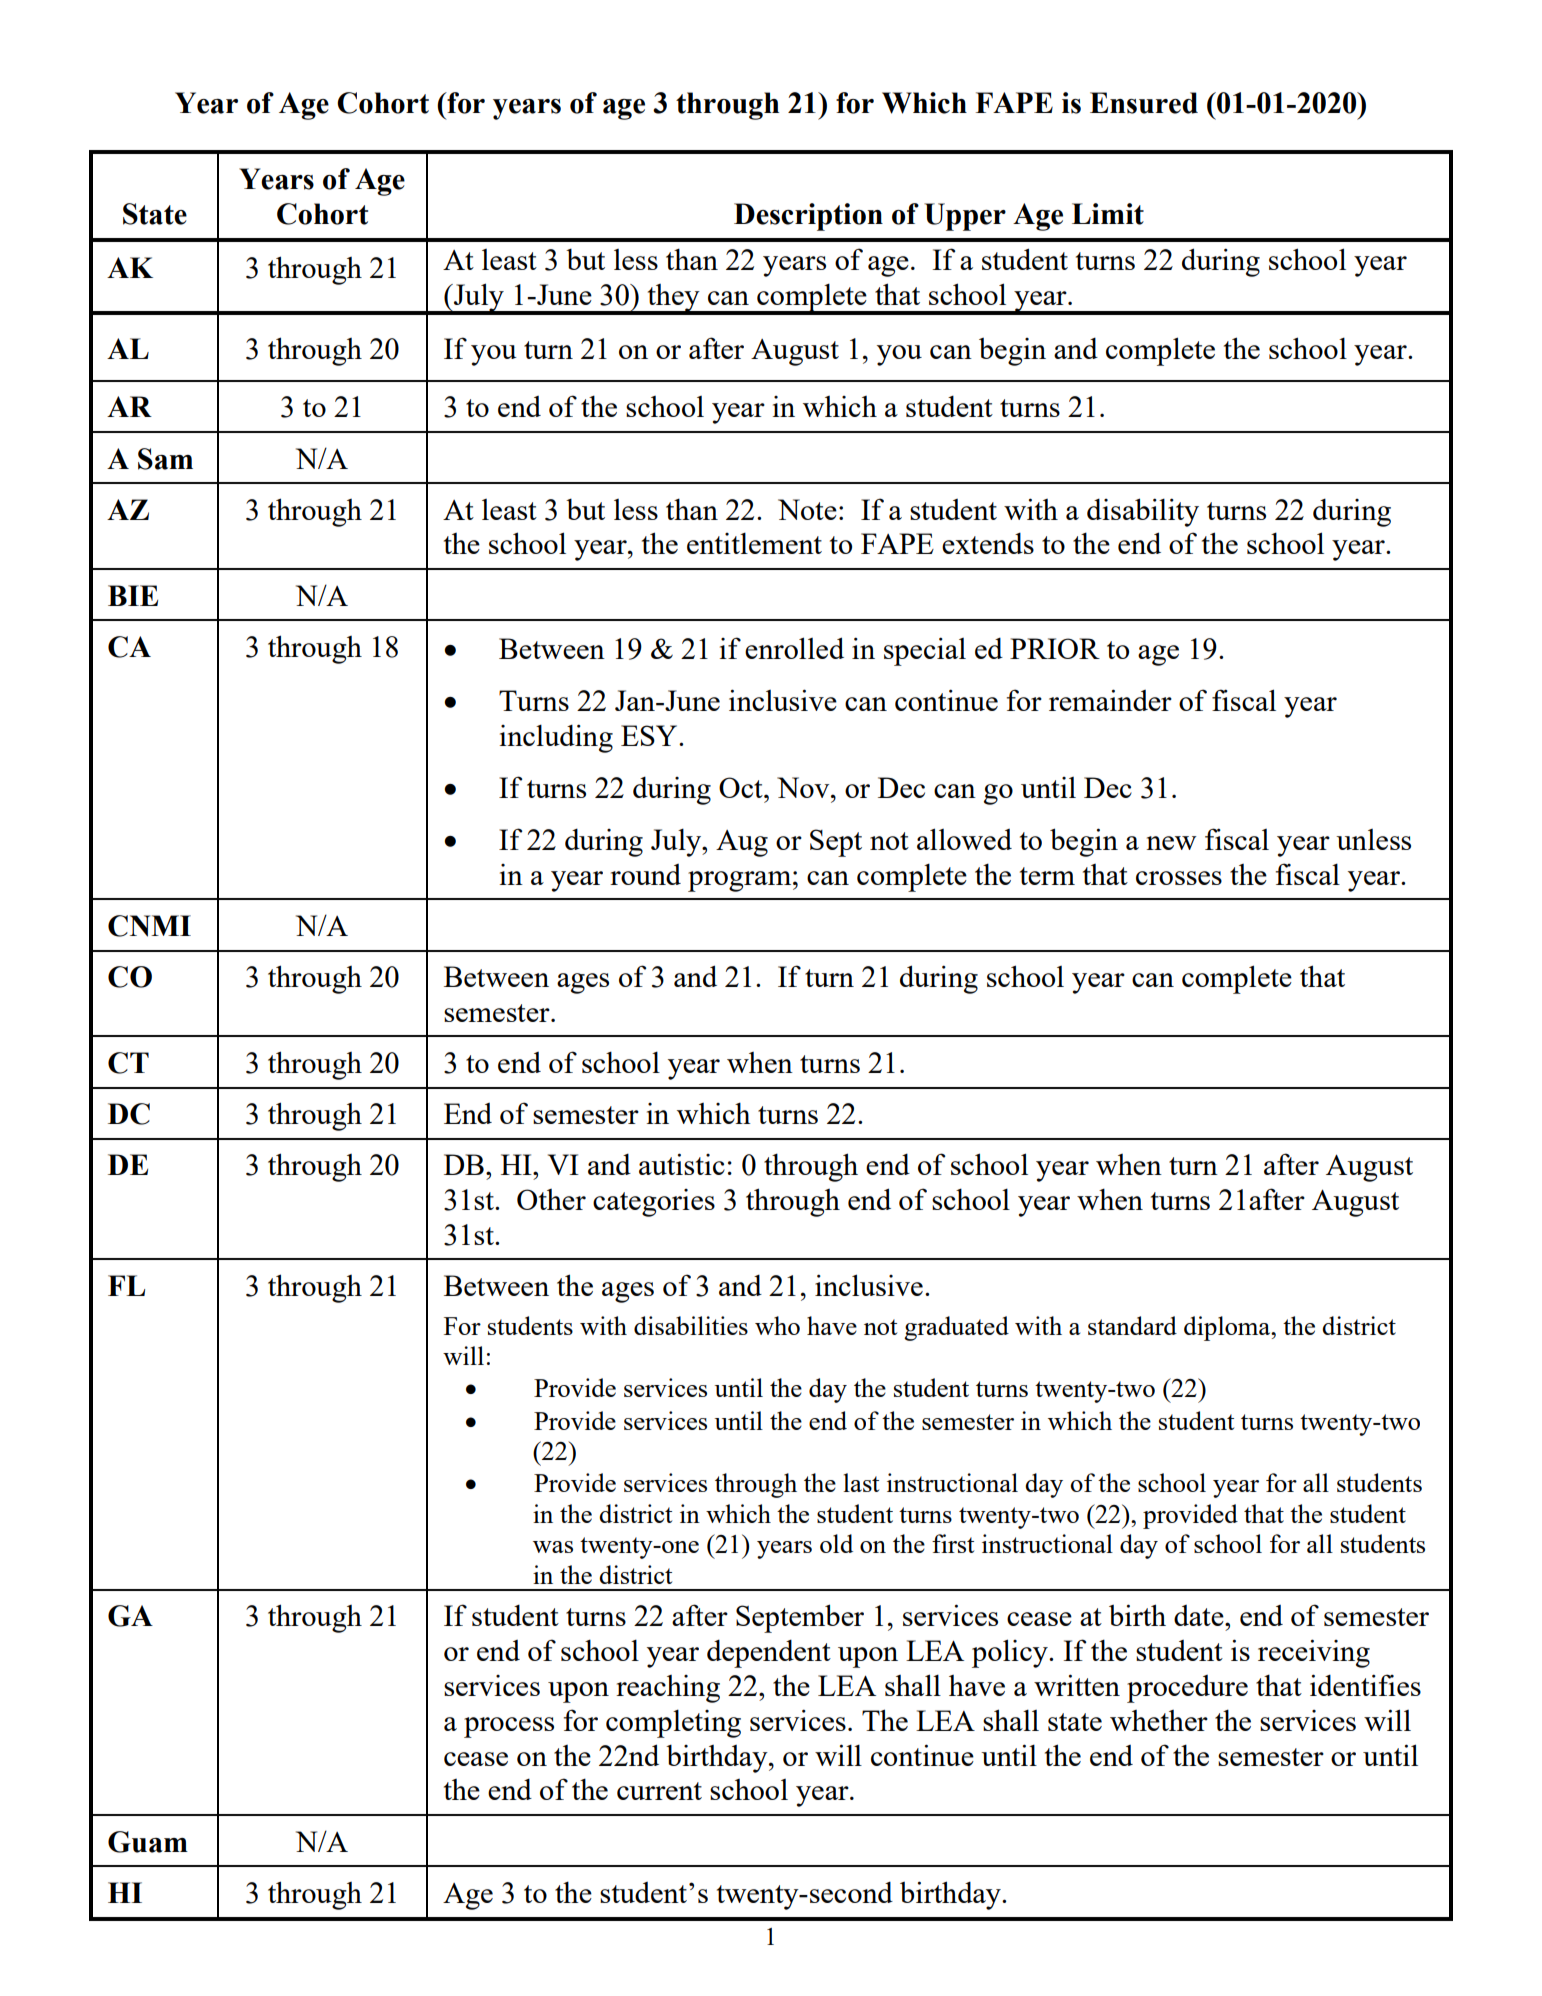 This screenshot has height=1996, width=1542. Describe the element at coordinates (1144, 103) in the screenshot. I see `Ensured` at that location.
